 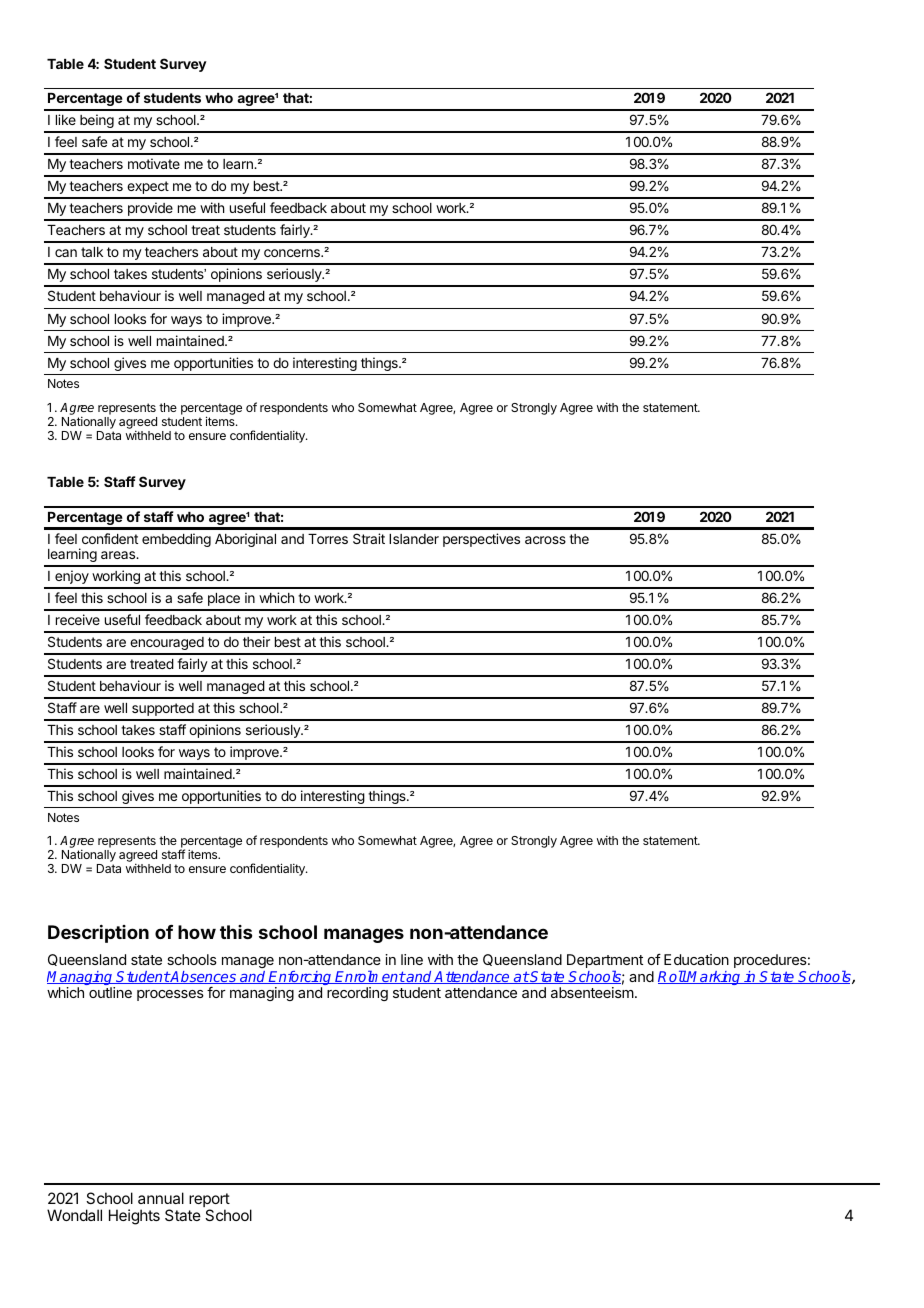 I want to click on across, so click(x=545, y=540).
